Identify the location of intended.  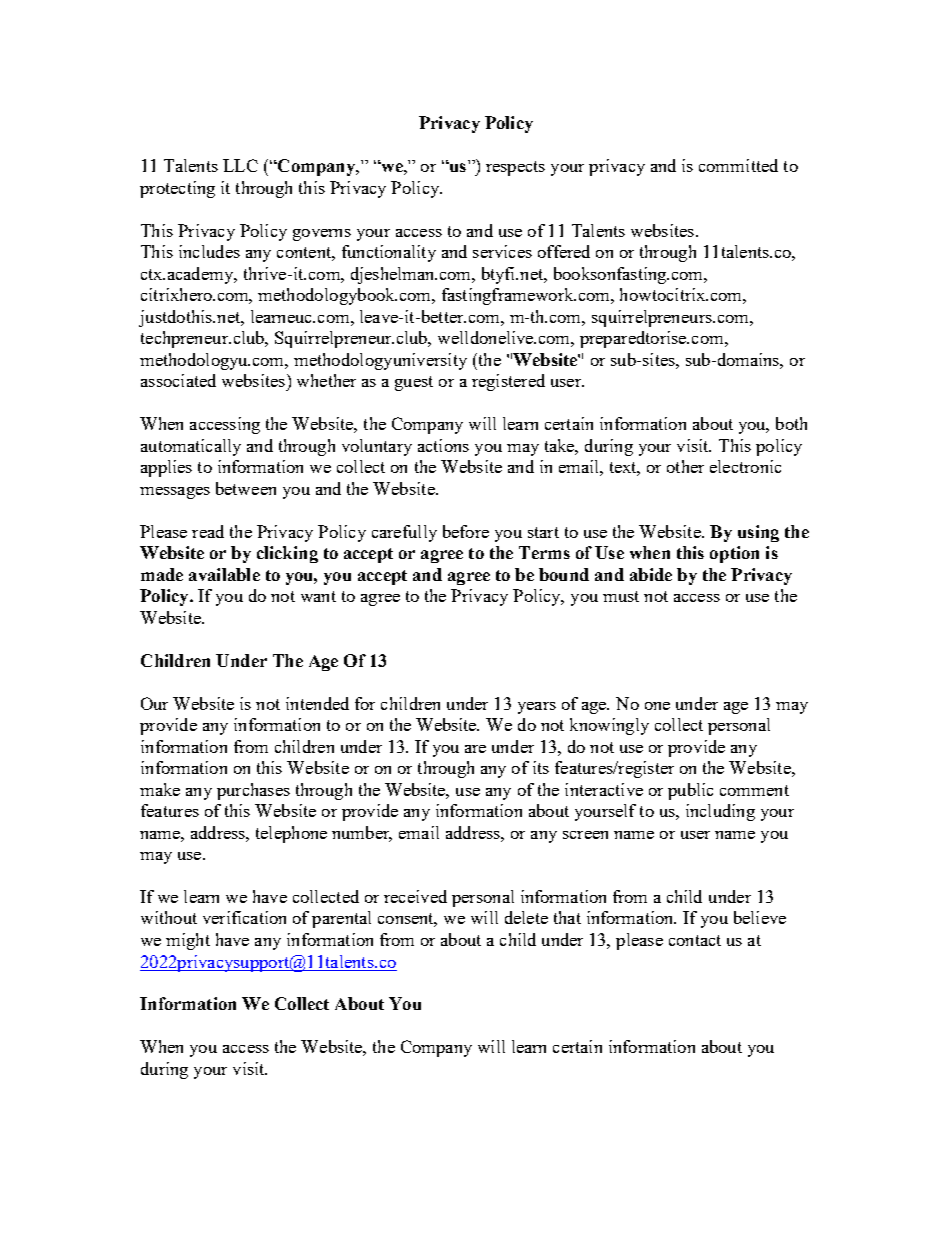
(317, 703).
